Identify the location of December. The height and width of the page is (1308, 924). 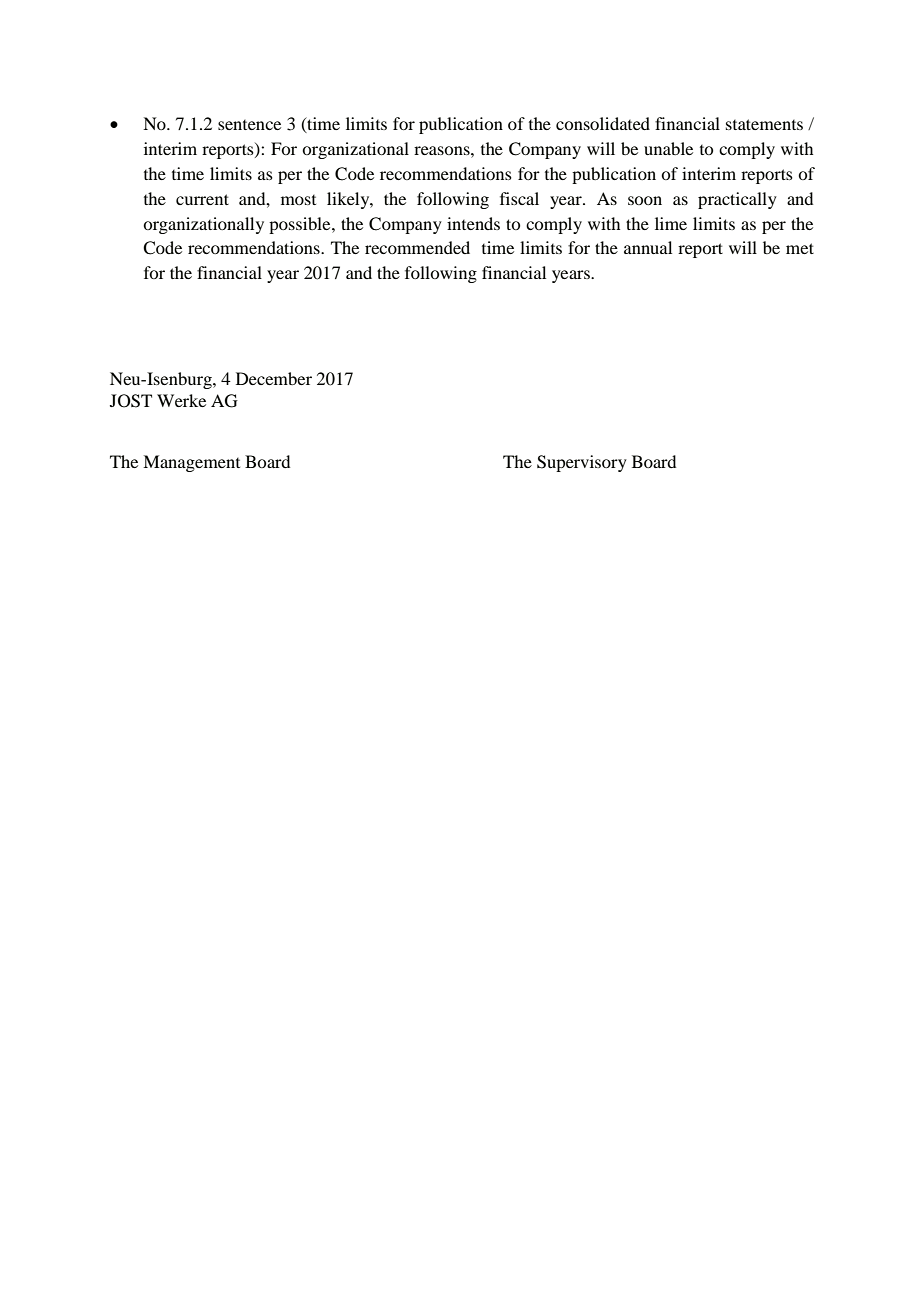
(274, 378).
